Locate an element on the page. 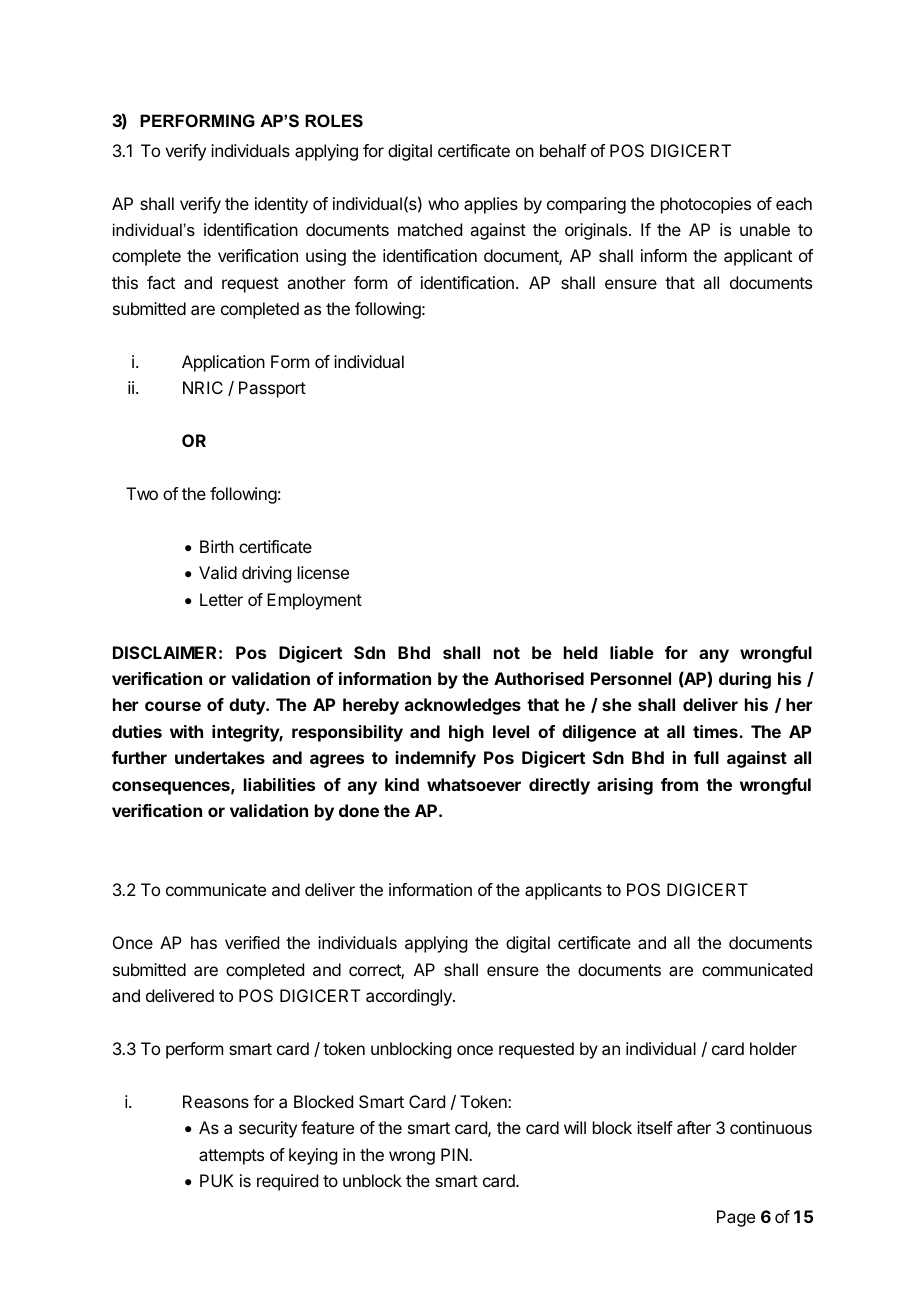 Image resolution: width=924 pixels, height=1308 pixels. acknowledges is located at coordinates (463, 706).
